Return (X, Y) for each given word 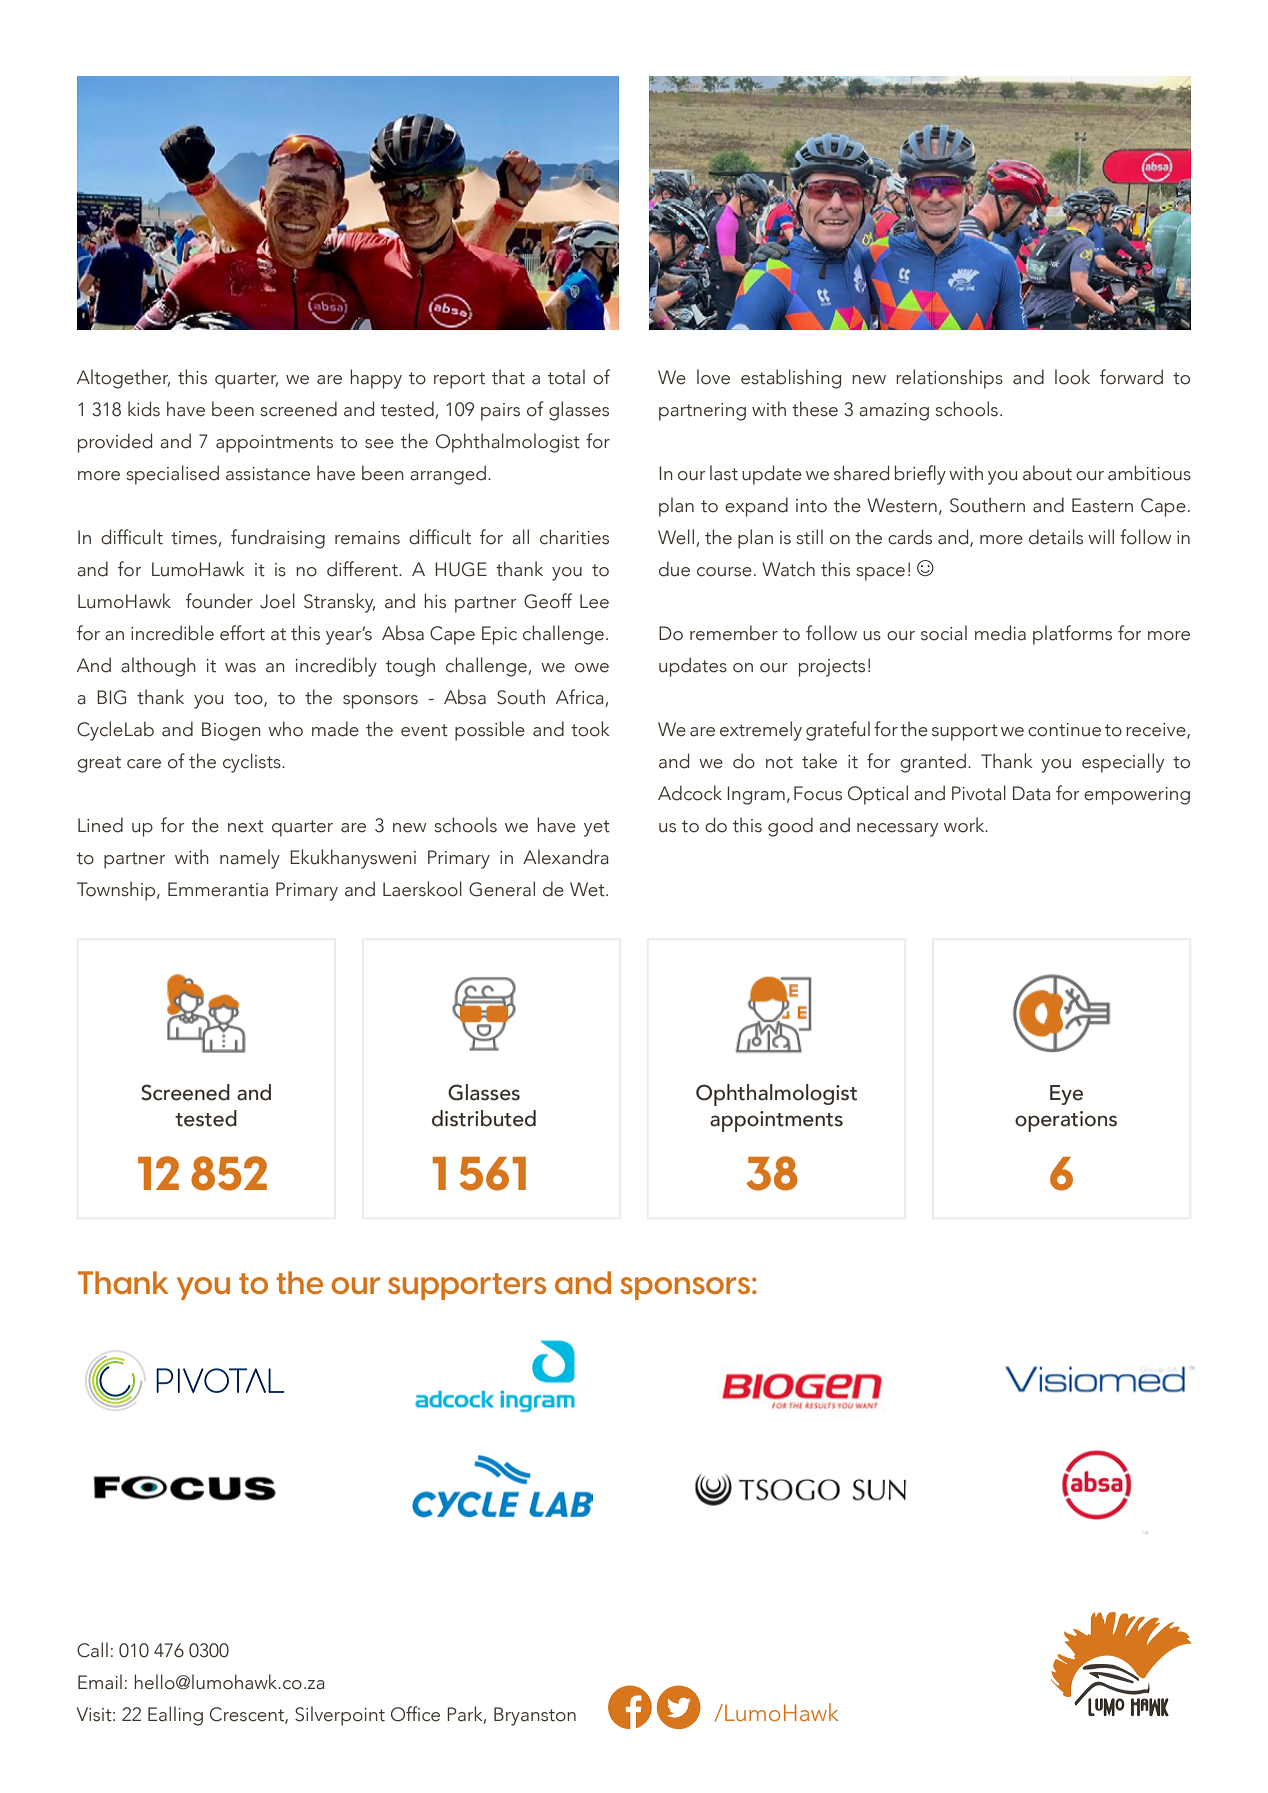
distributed (484, 1118)
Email (100, 1682)
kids (144, 409)
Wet (588, 889)
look (1072, 377)
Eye (1066, 1095)
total (566, 377)
